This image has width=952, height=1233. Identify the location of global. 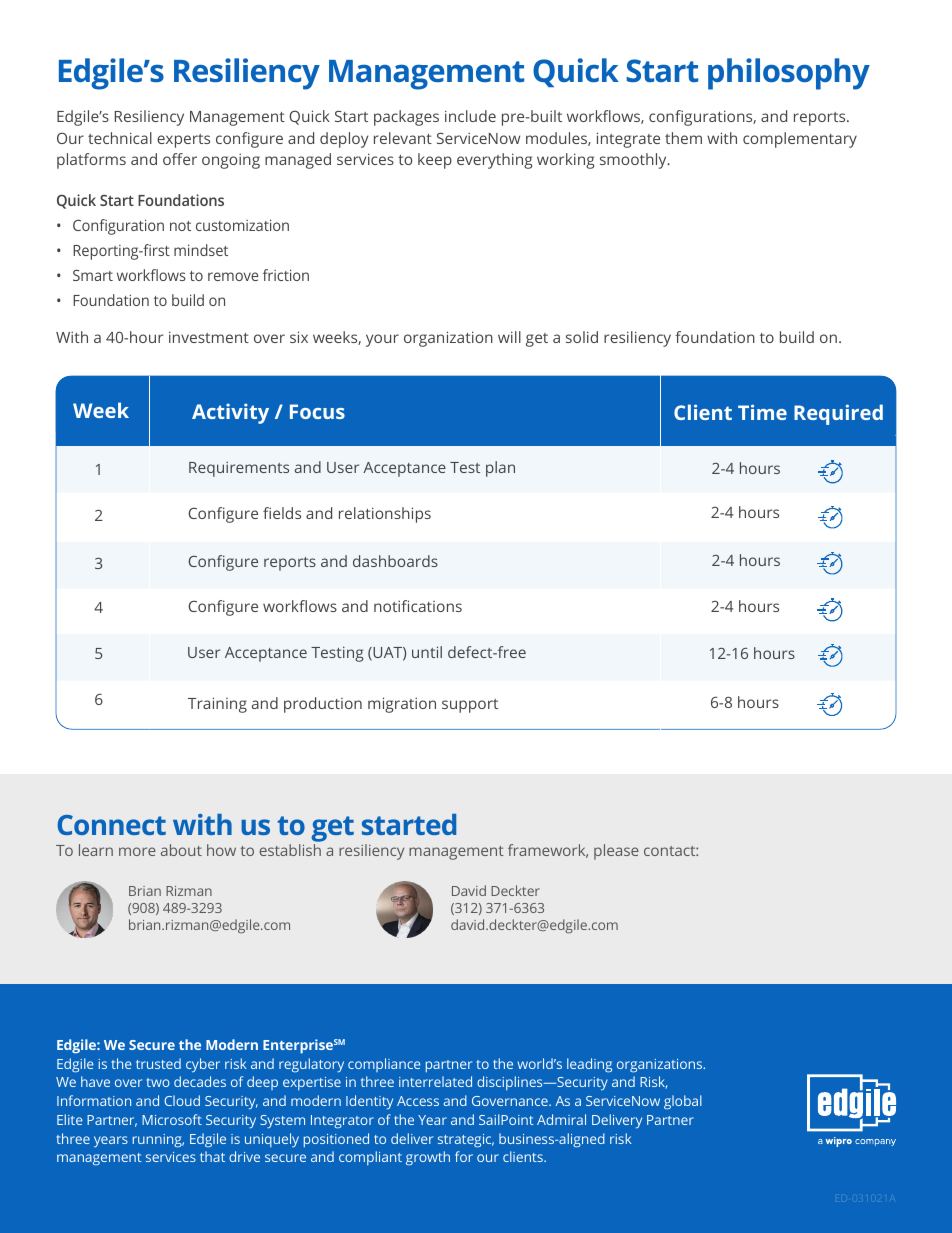
(683, 1102).
